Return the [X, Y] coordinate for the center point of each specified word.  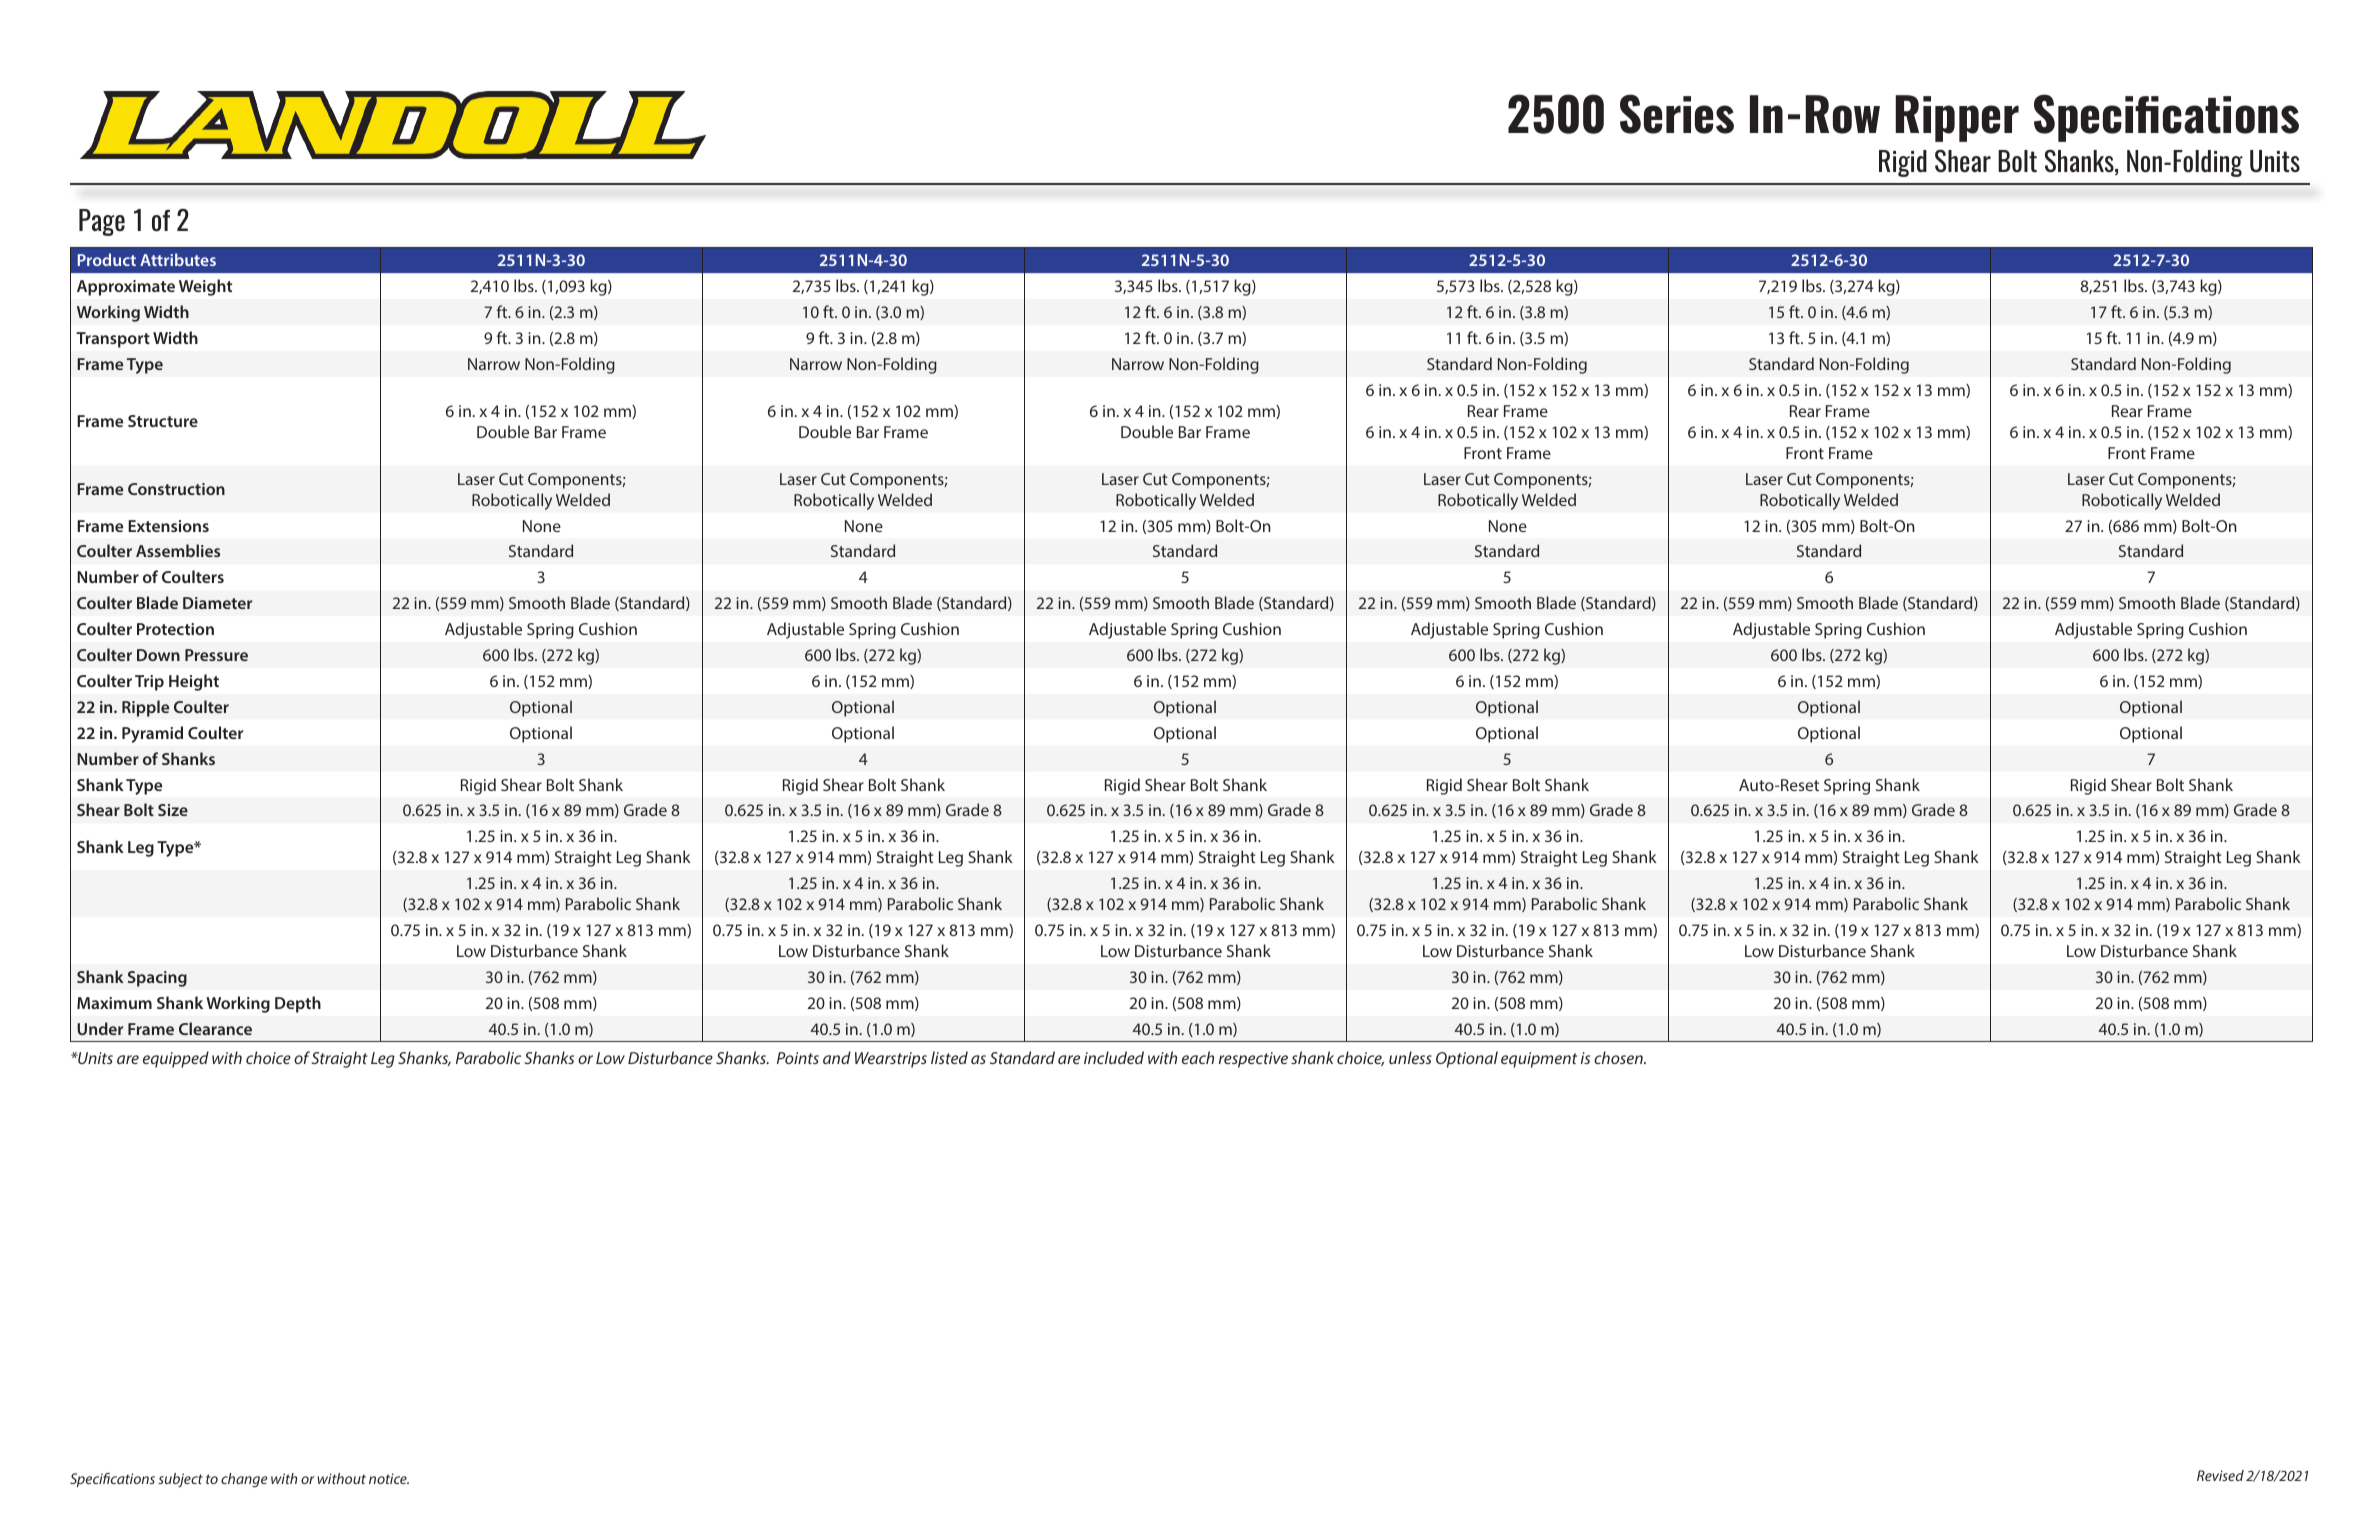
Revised [2220, 1475]
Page [102, 222]
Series [1677, 114]
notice [389, 1478]
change [244, 1480]
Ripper [1957, 118]
